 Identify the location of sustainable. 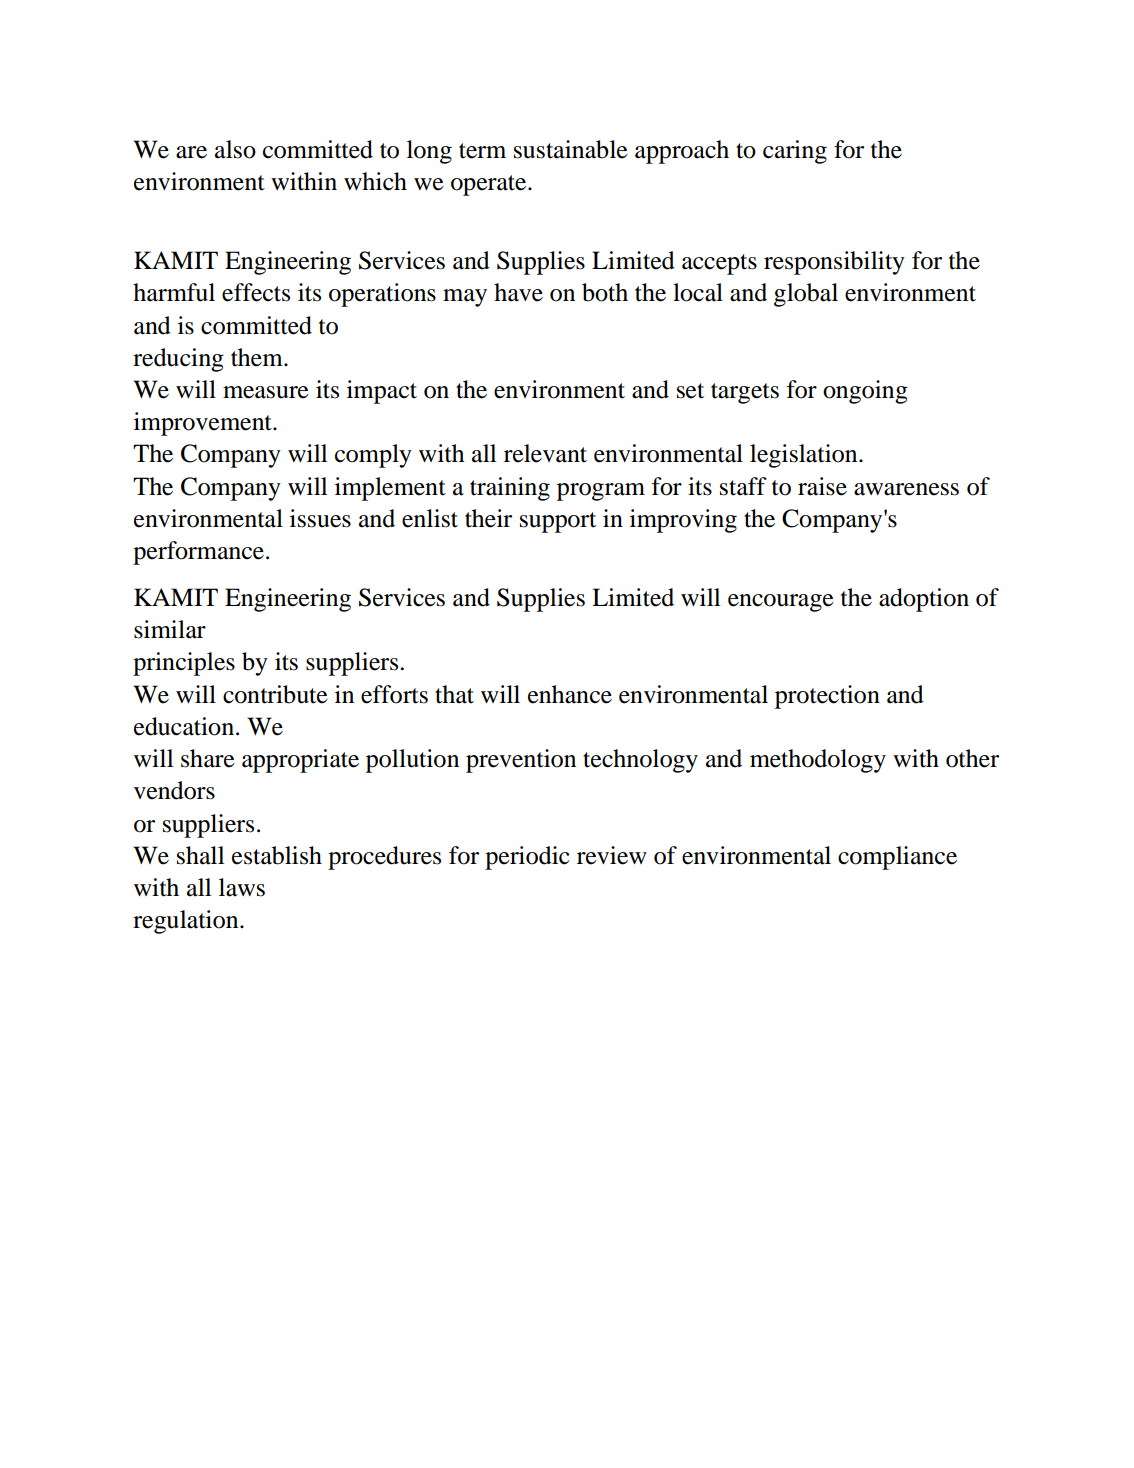
(571, 149).
